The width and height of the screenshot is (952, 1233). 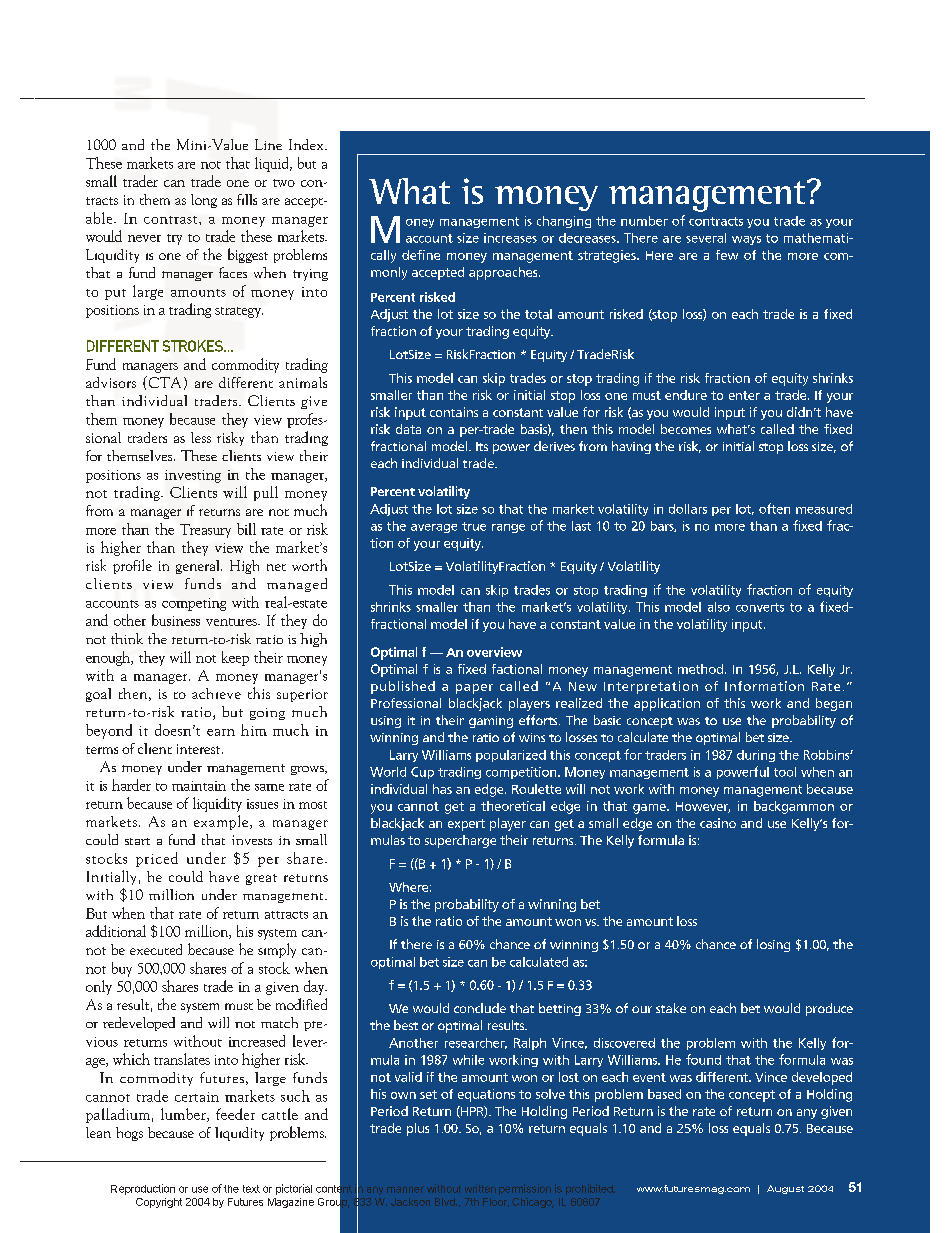 What do you see at coordinates (746, 240) in the screenshot?
I see `ways` at bounding box center [746, 240].
